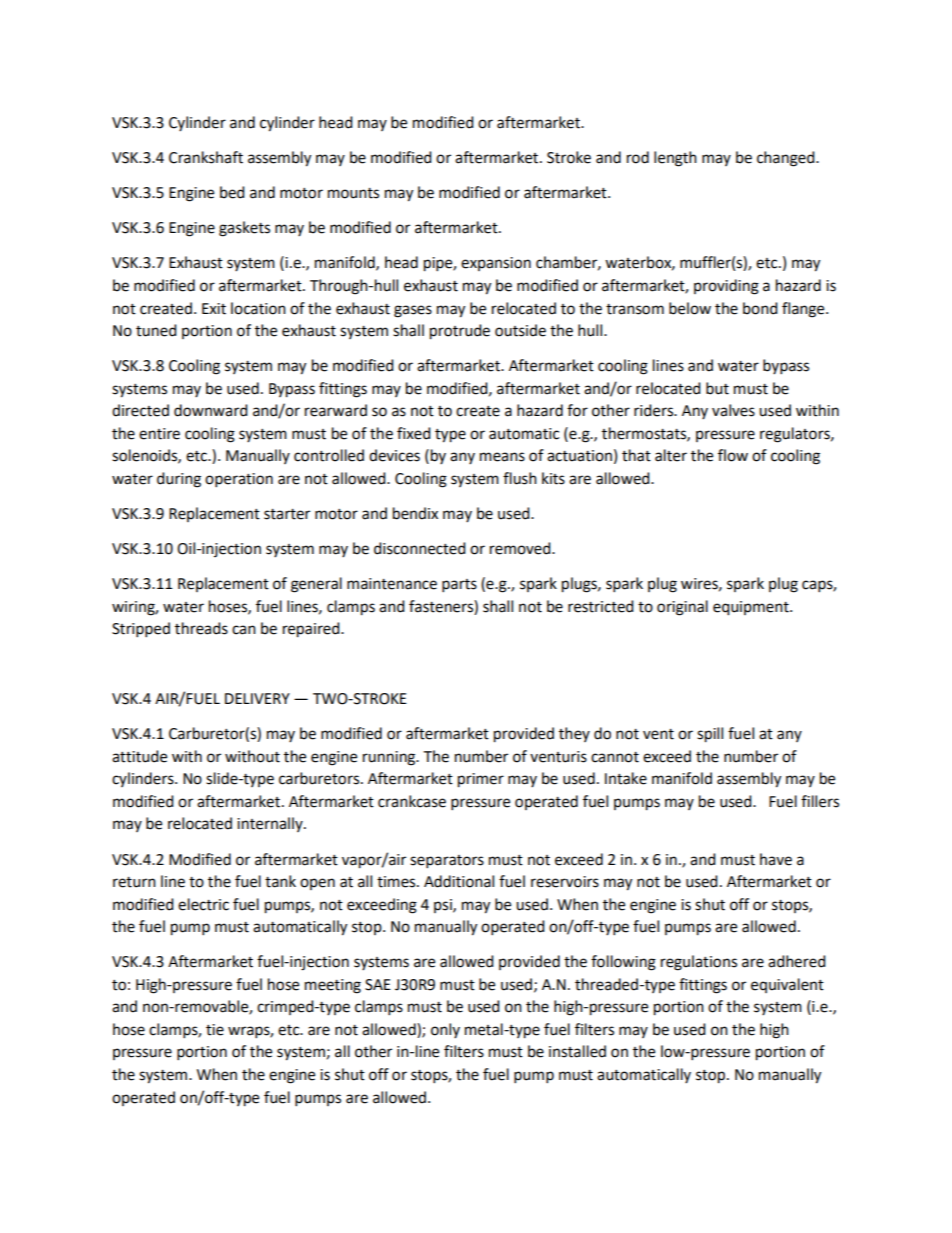  What do you see at coordinates (481, 780) in the document?
I see `primer` at bounding box center [481, 780].
